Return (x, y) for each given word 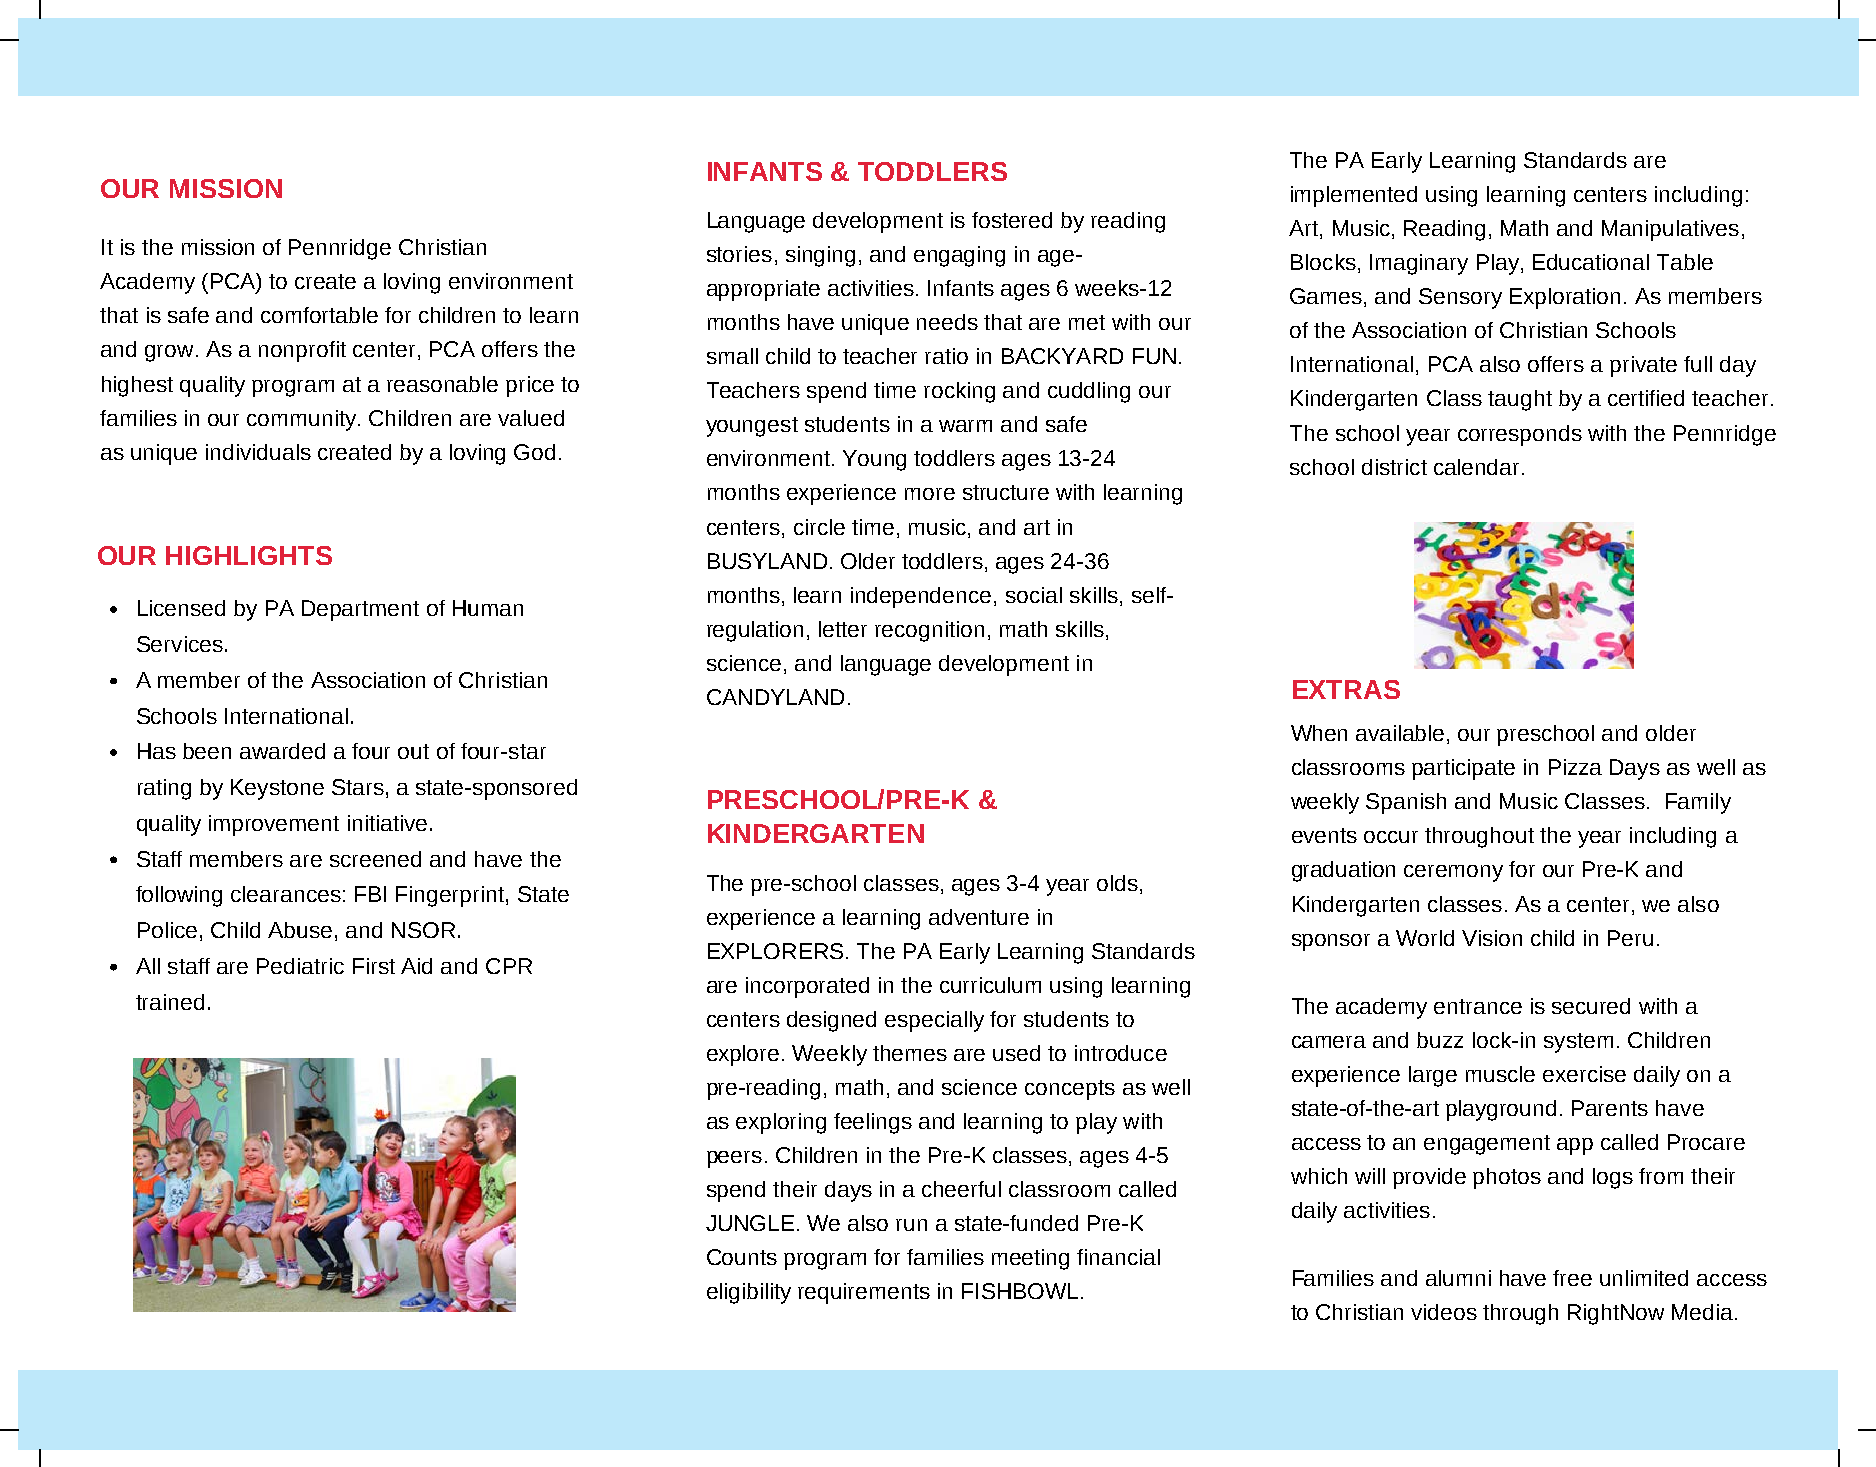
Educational (1591, 262)
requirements (864, 1293)
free (1572, 1278)
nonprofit (302, 351)
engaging (959, 256)
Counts (742, 1257)
